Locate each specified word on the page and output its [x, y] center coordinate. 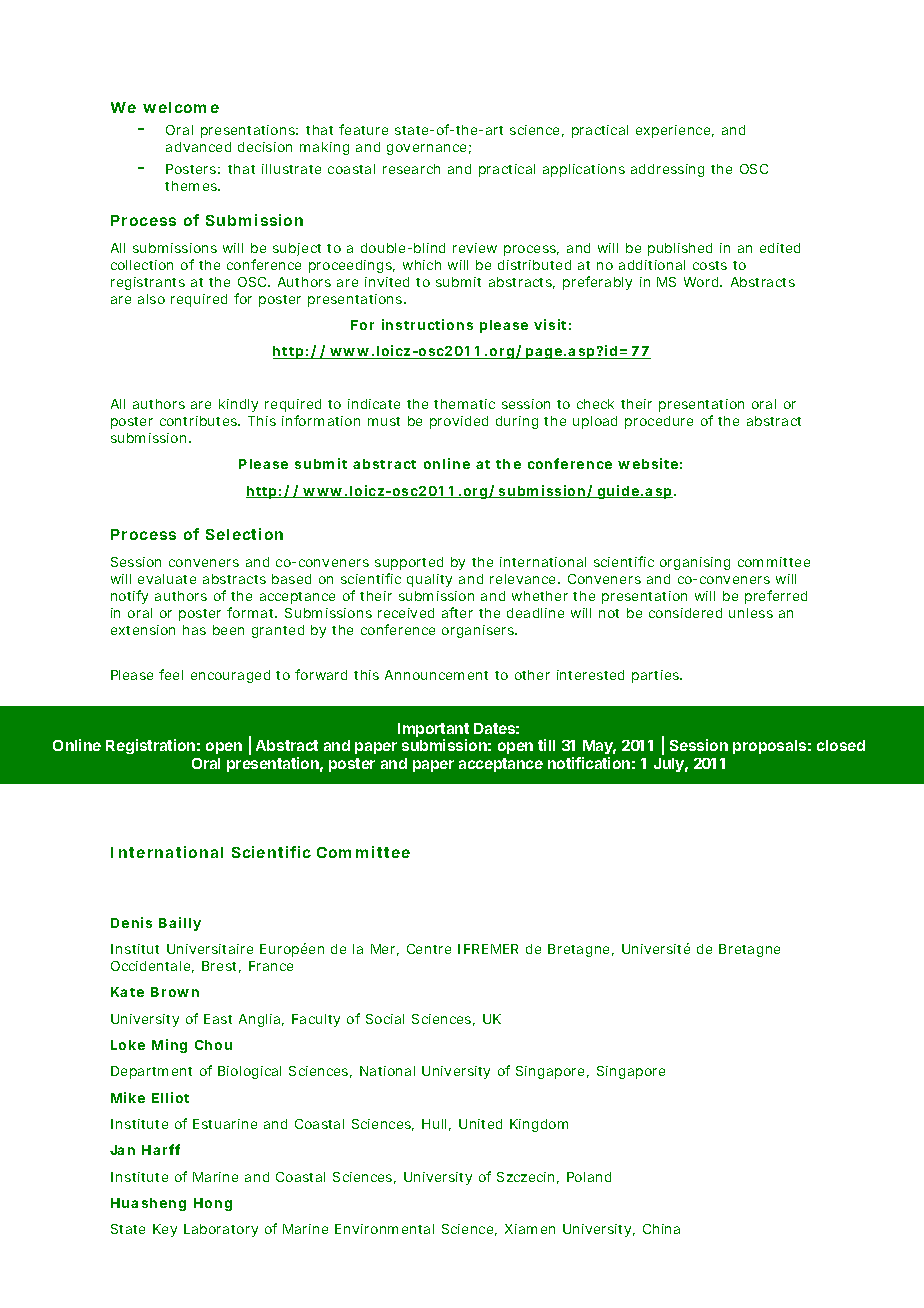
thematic [464, 404]
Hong [213, 1204]
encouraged [230, 676]
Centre [429, 949]
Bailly [180, 924]
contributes [200, 421]
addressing [667, 170]
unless [751, 613]
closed [841, 745]
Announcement [436, 675]
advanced [198, 147]
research [411, 169]
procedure [659, 422]
